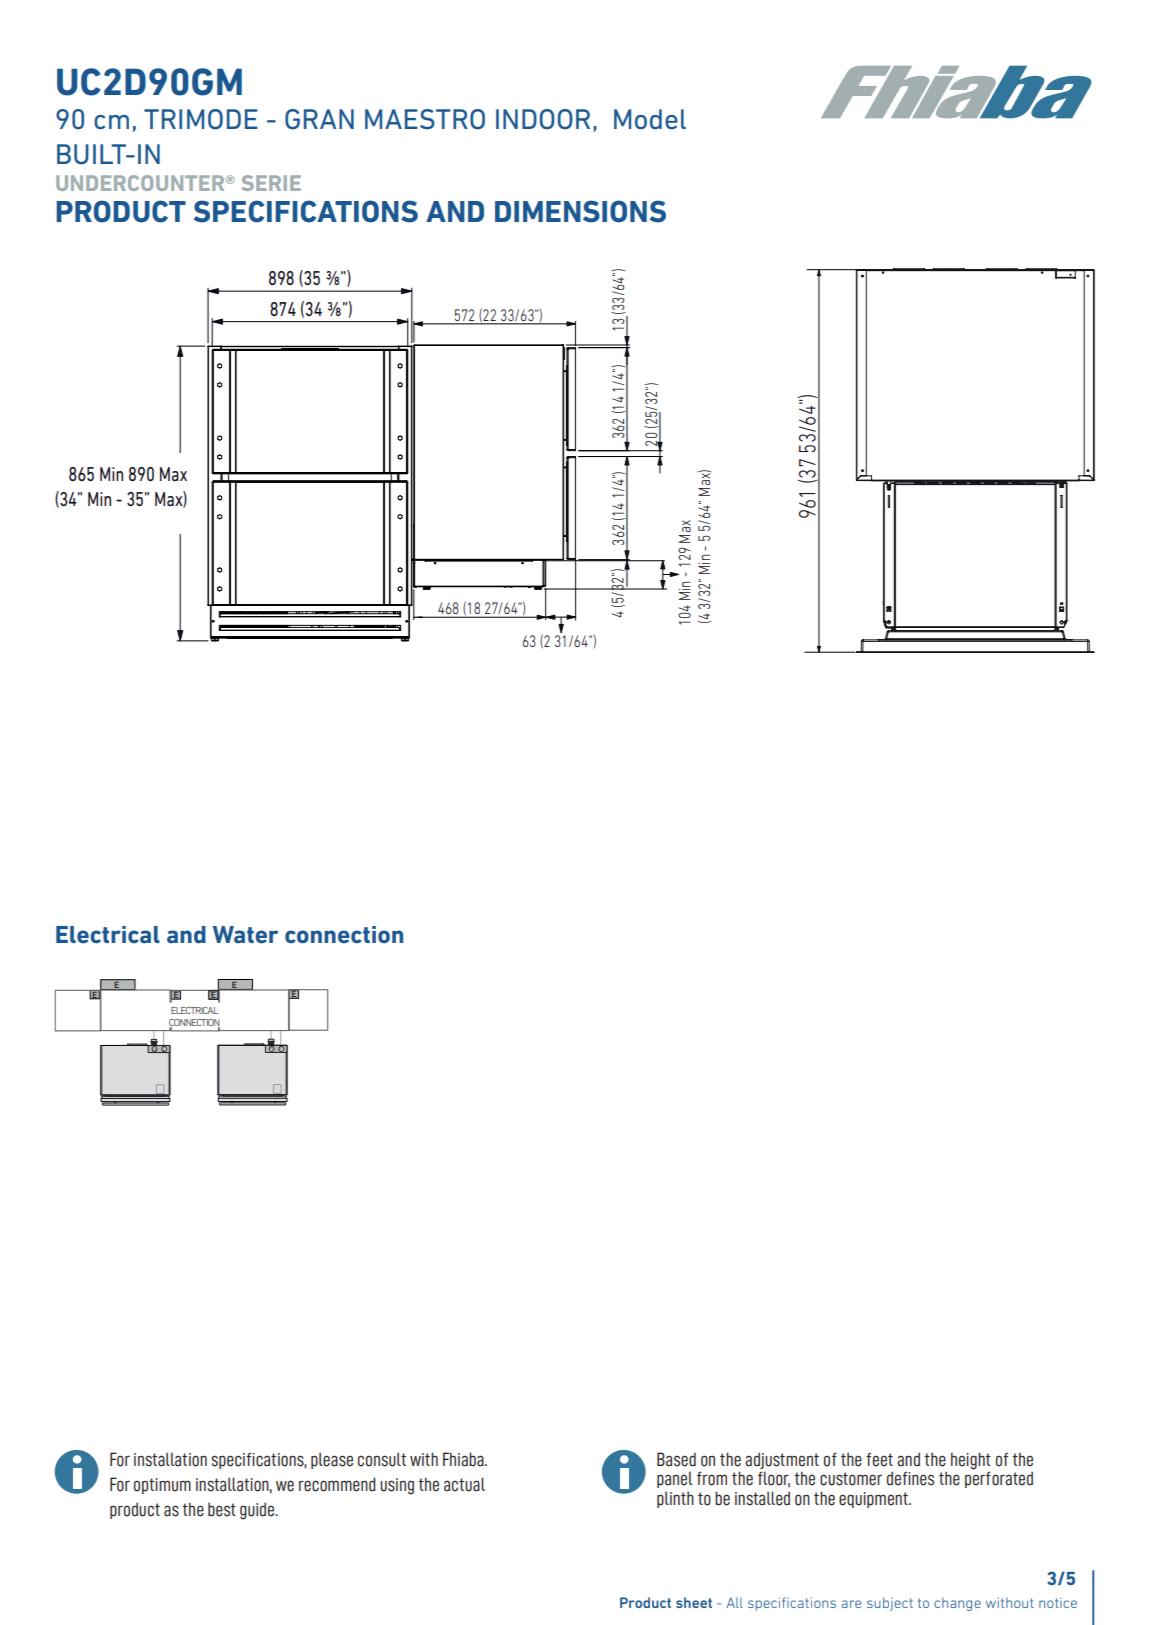  I want to click on height, so click(971, 1462).
